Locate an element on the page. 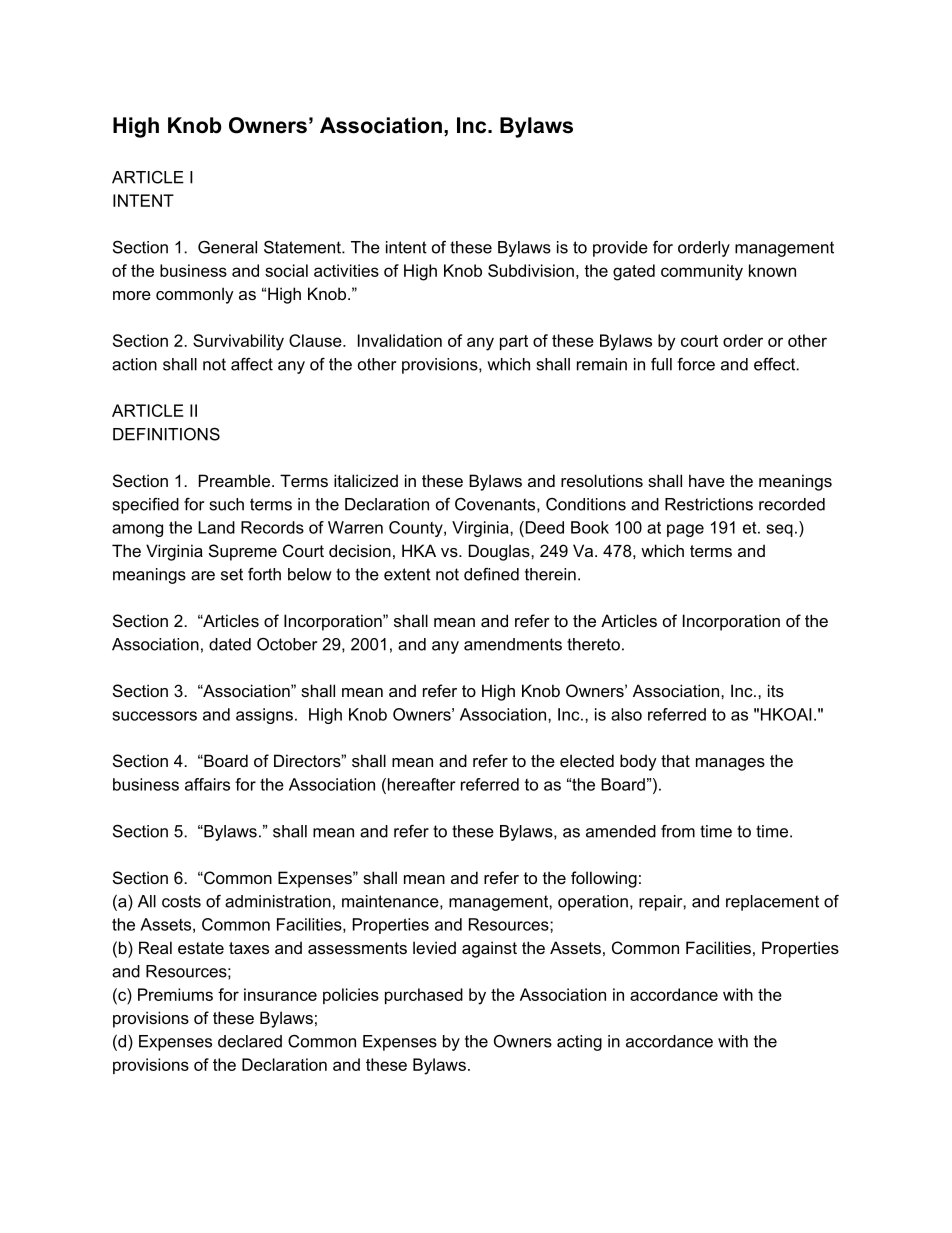  declared is located at coordinates (250, 1041).
